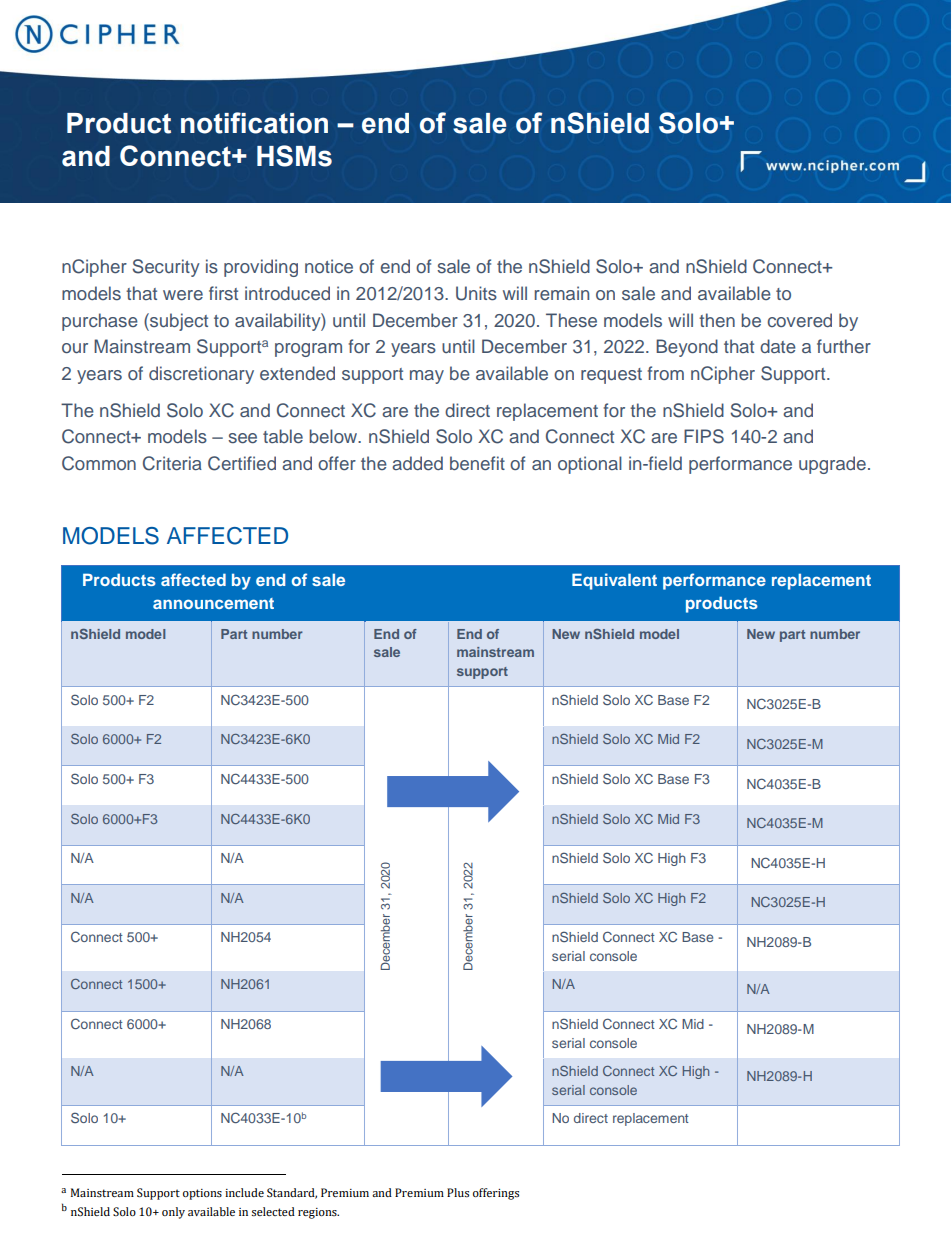  What do you see at coordinates (458, 1192) in the screenshot?
I see `Plus` at bounding box center [458, 1192].
